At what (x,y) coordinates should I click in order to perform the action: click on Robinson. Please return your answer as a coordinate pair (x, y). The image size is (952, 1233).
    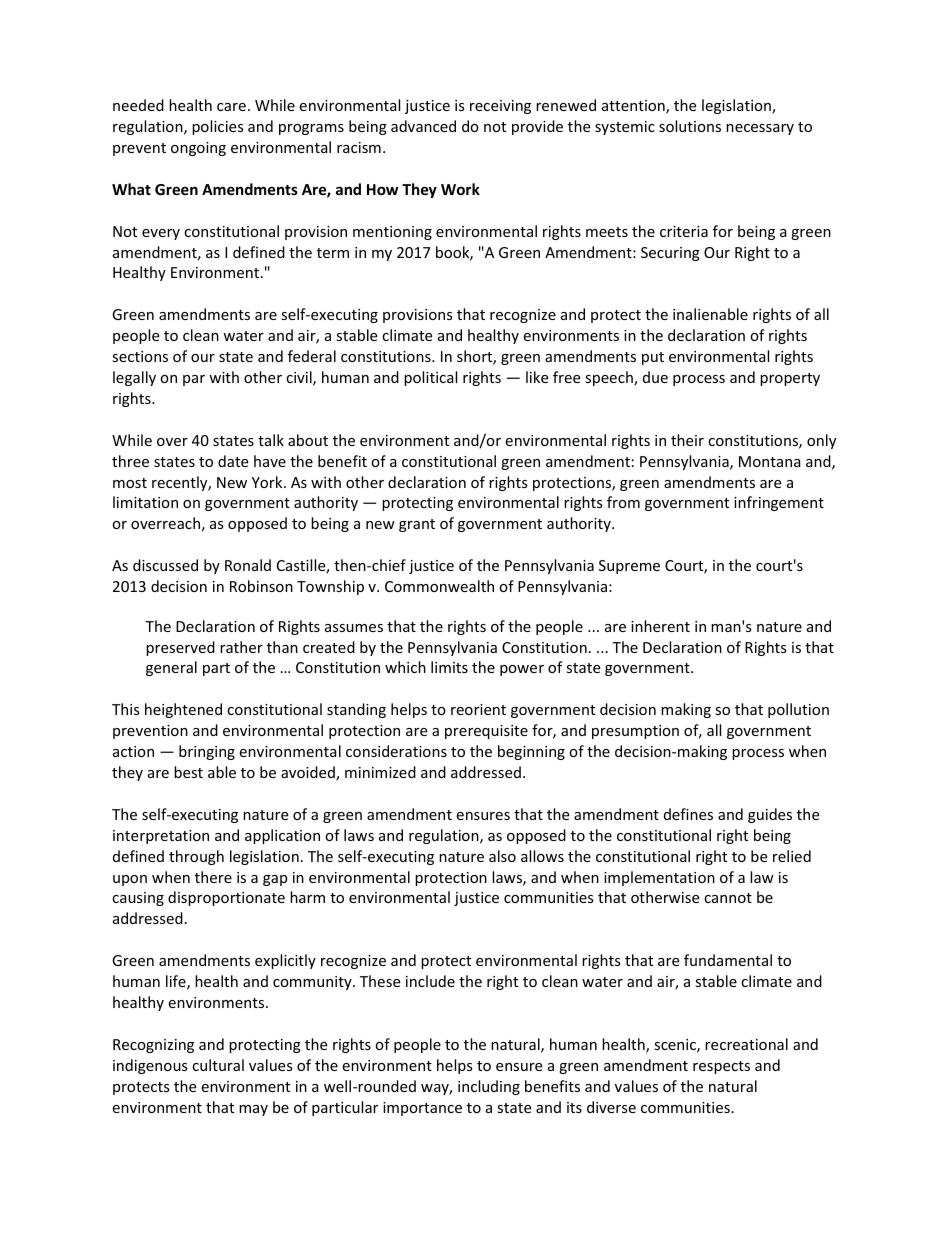
    Looking at the image, I should click on (261, 586).
